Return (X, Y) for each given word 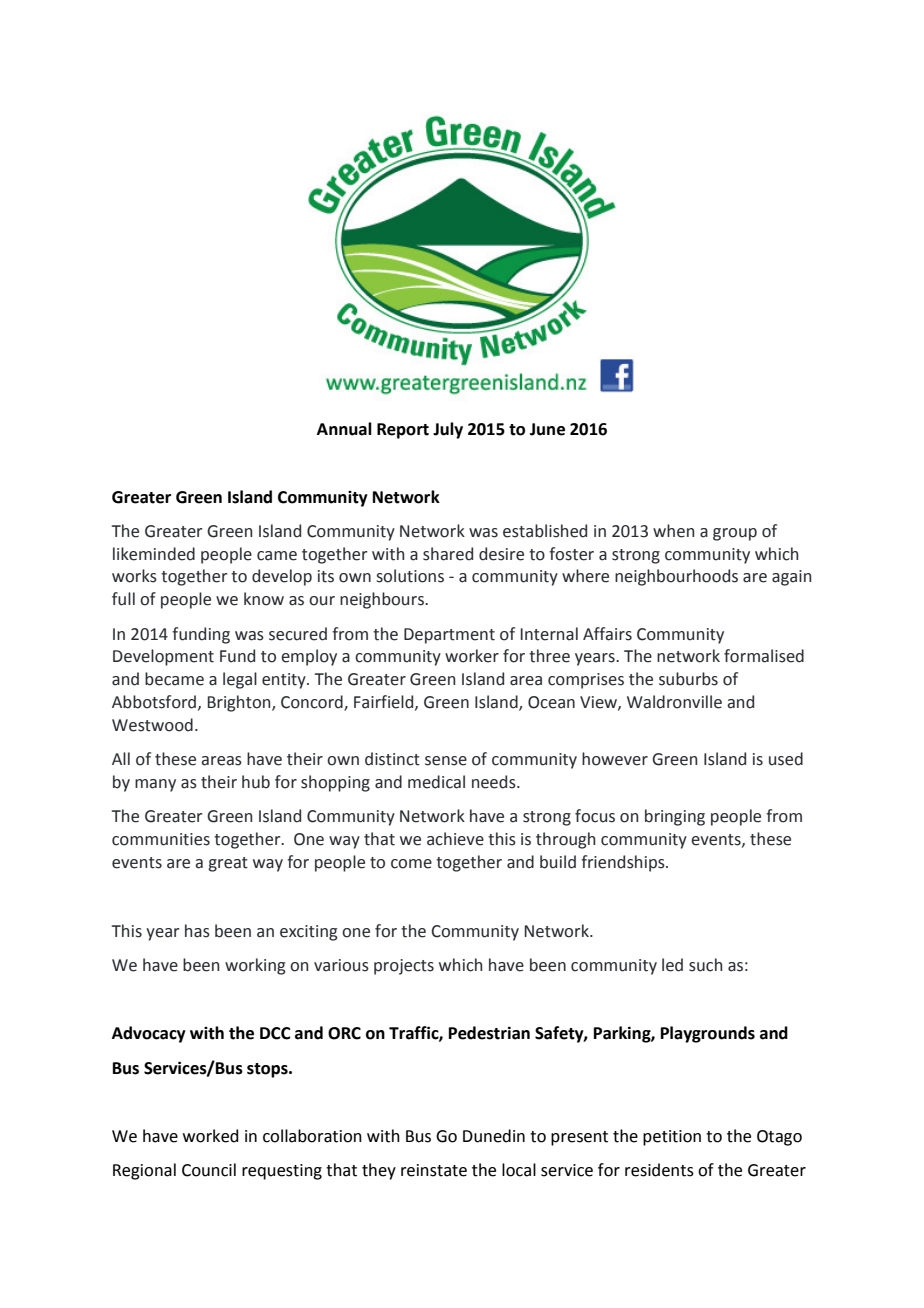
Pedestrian (489, 1033)
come (411, 864)
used (786, 759)
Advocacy (149, 1034)
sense (446, 761)
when (673, 531)
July (448, 430)
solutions (410, 576)
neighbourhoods (676, 577)
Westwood (152, 725)
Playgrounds (708, 1034)
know (264, 599)
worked (211, 1136)
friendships (624, 863)
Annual (344, 429)
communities (161, 839)
